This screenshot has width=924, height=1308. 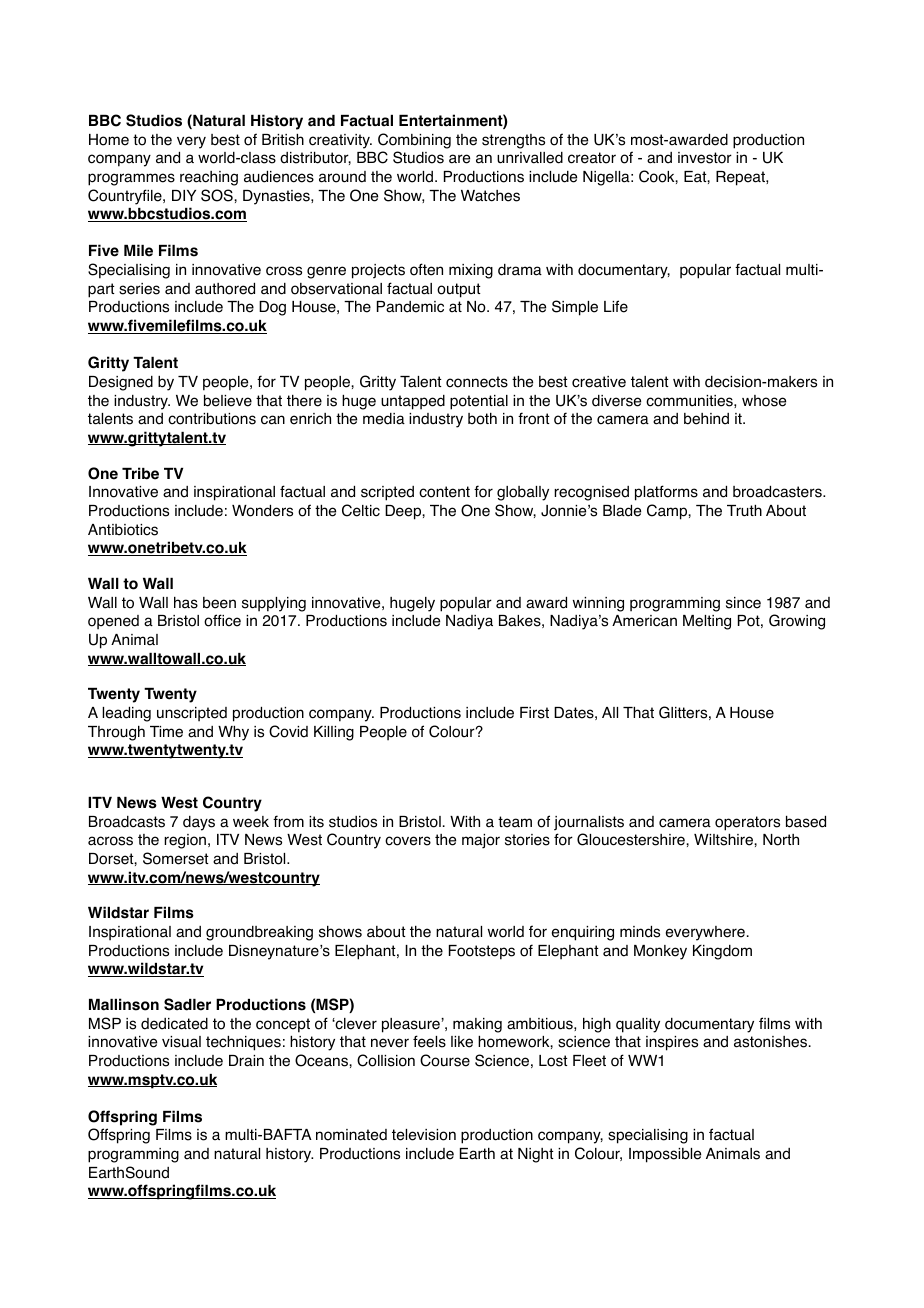 What do you see at coordinates (665, 1155) in the screenshot?
I see `Impossible` at bounding box center [665, 1155].
